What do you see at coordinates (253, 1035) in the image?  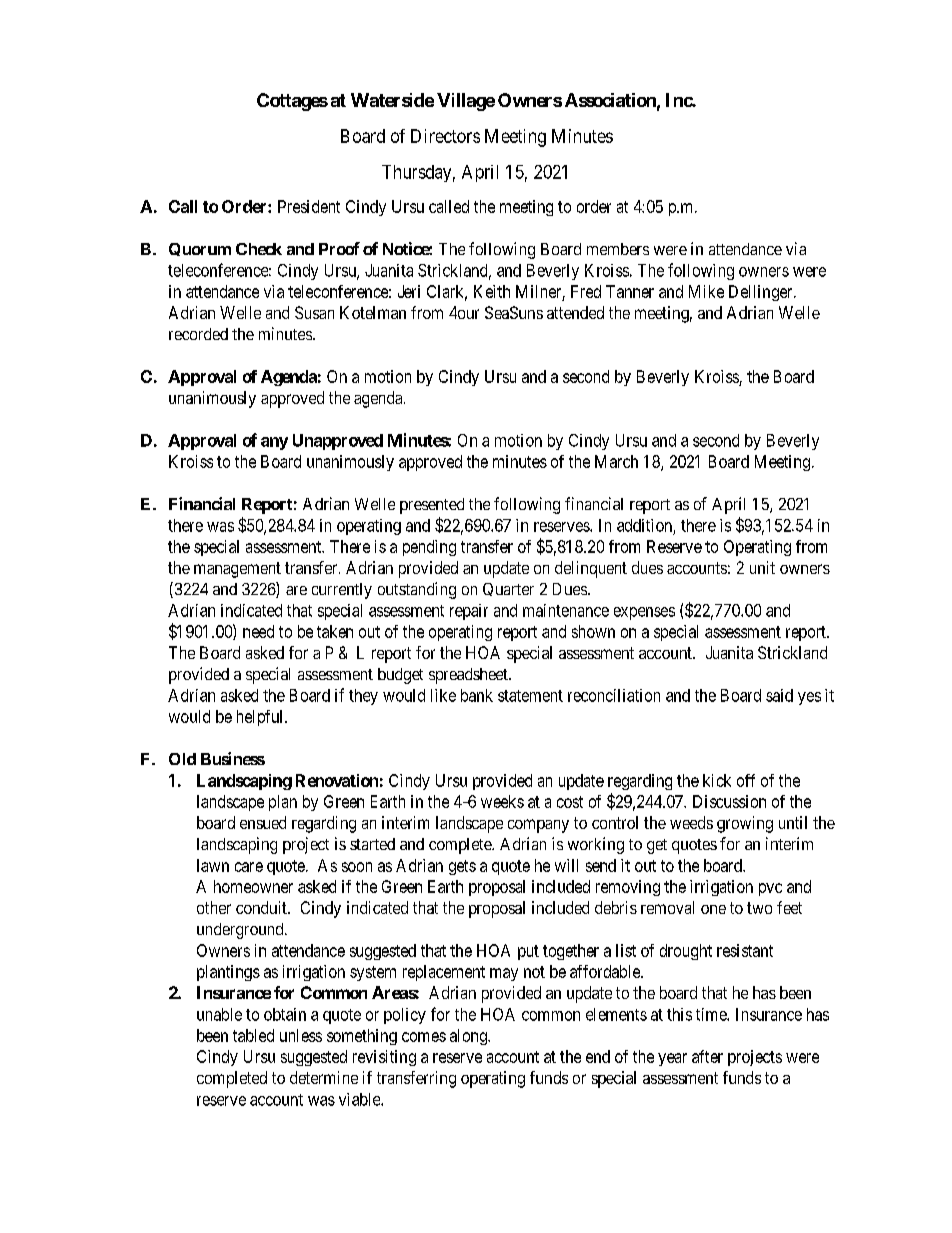 I see `tabled` at bounding box center [253, 1035].
